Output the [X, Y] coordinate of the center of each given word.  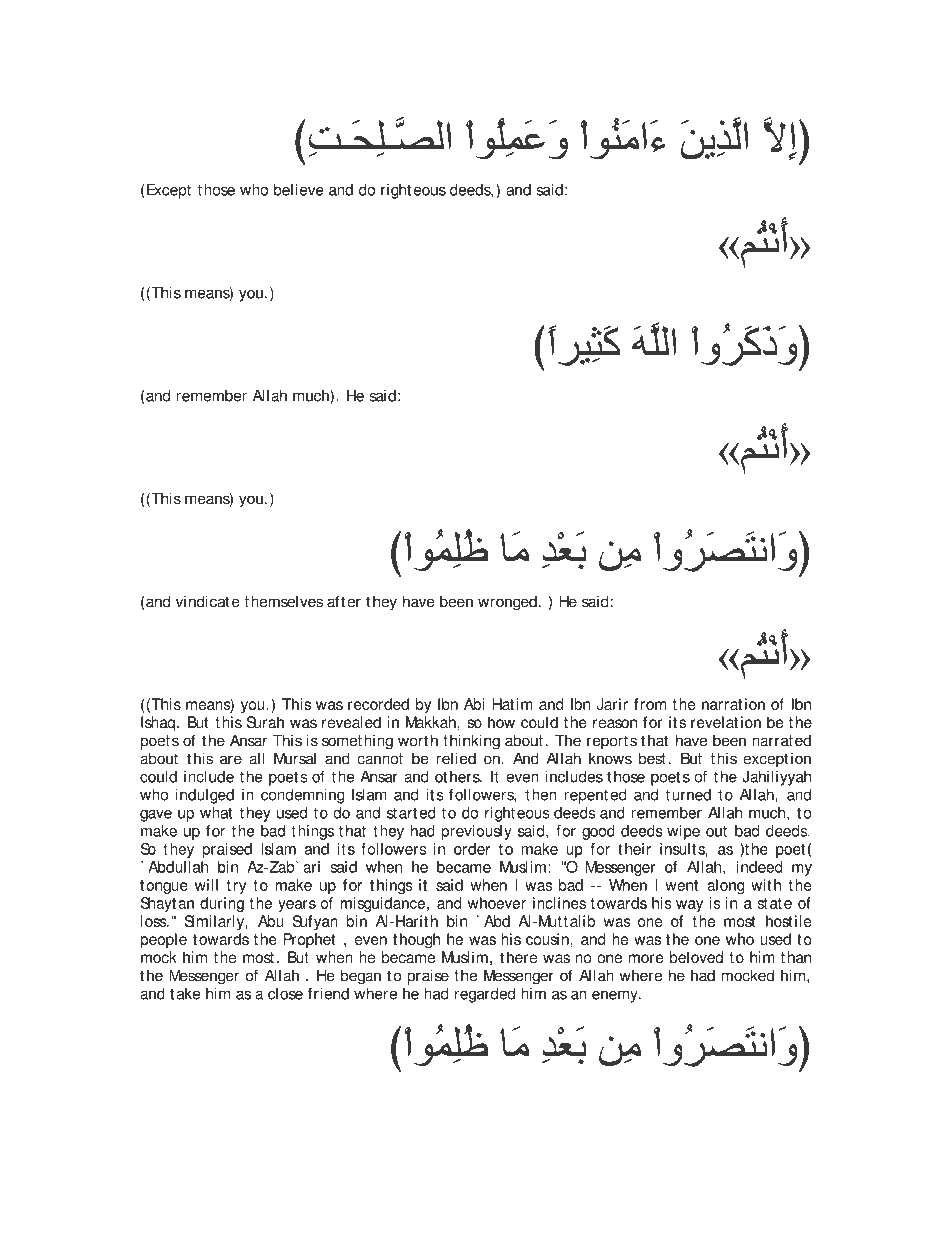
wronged [507, 603]
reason [615, 724]
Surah [265, 722]
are [231, 760]
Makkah [432, 722]
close [285, 993]
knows [610, 758]
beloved [696, 957]
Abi [474, 704]
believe [299, 190]
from [650, 704]
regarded [485, 995]
